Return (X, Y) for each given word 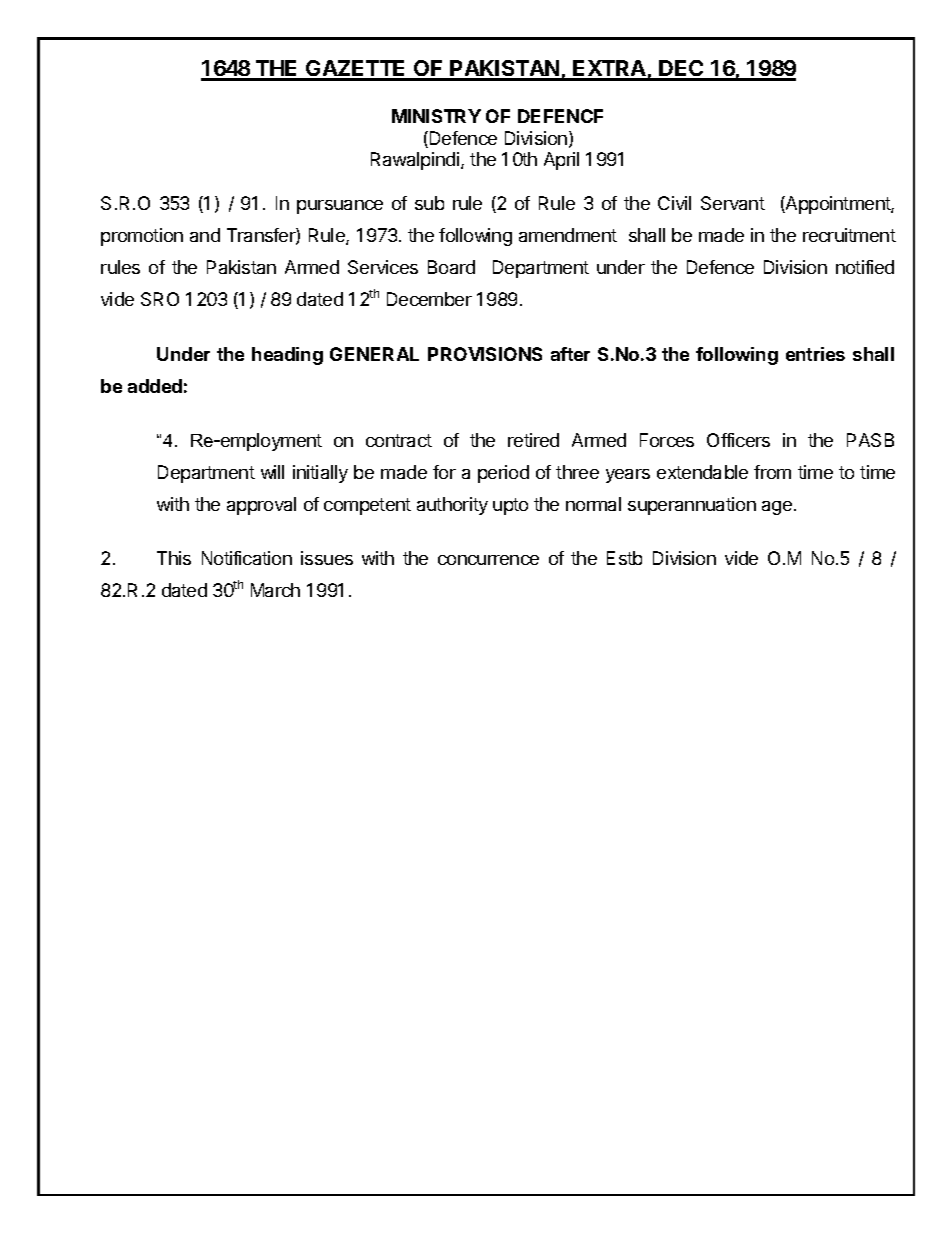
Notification (247, 558)
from (772, 472)
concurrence (488, 560)
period (503, 474)
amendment (568, 235)
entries (815, 354)
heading (287, 356)
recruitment (849, 235)
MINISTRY (436, 116)
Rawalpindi (416, 161)
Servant (733, 203)
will (272, 472)
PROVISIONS (485, 354)
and (205, 235)
